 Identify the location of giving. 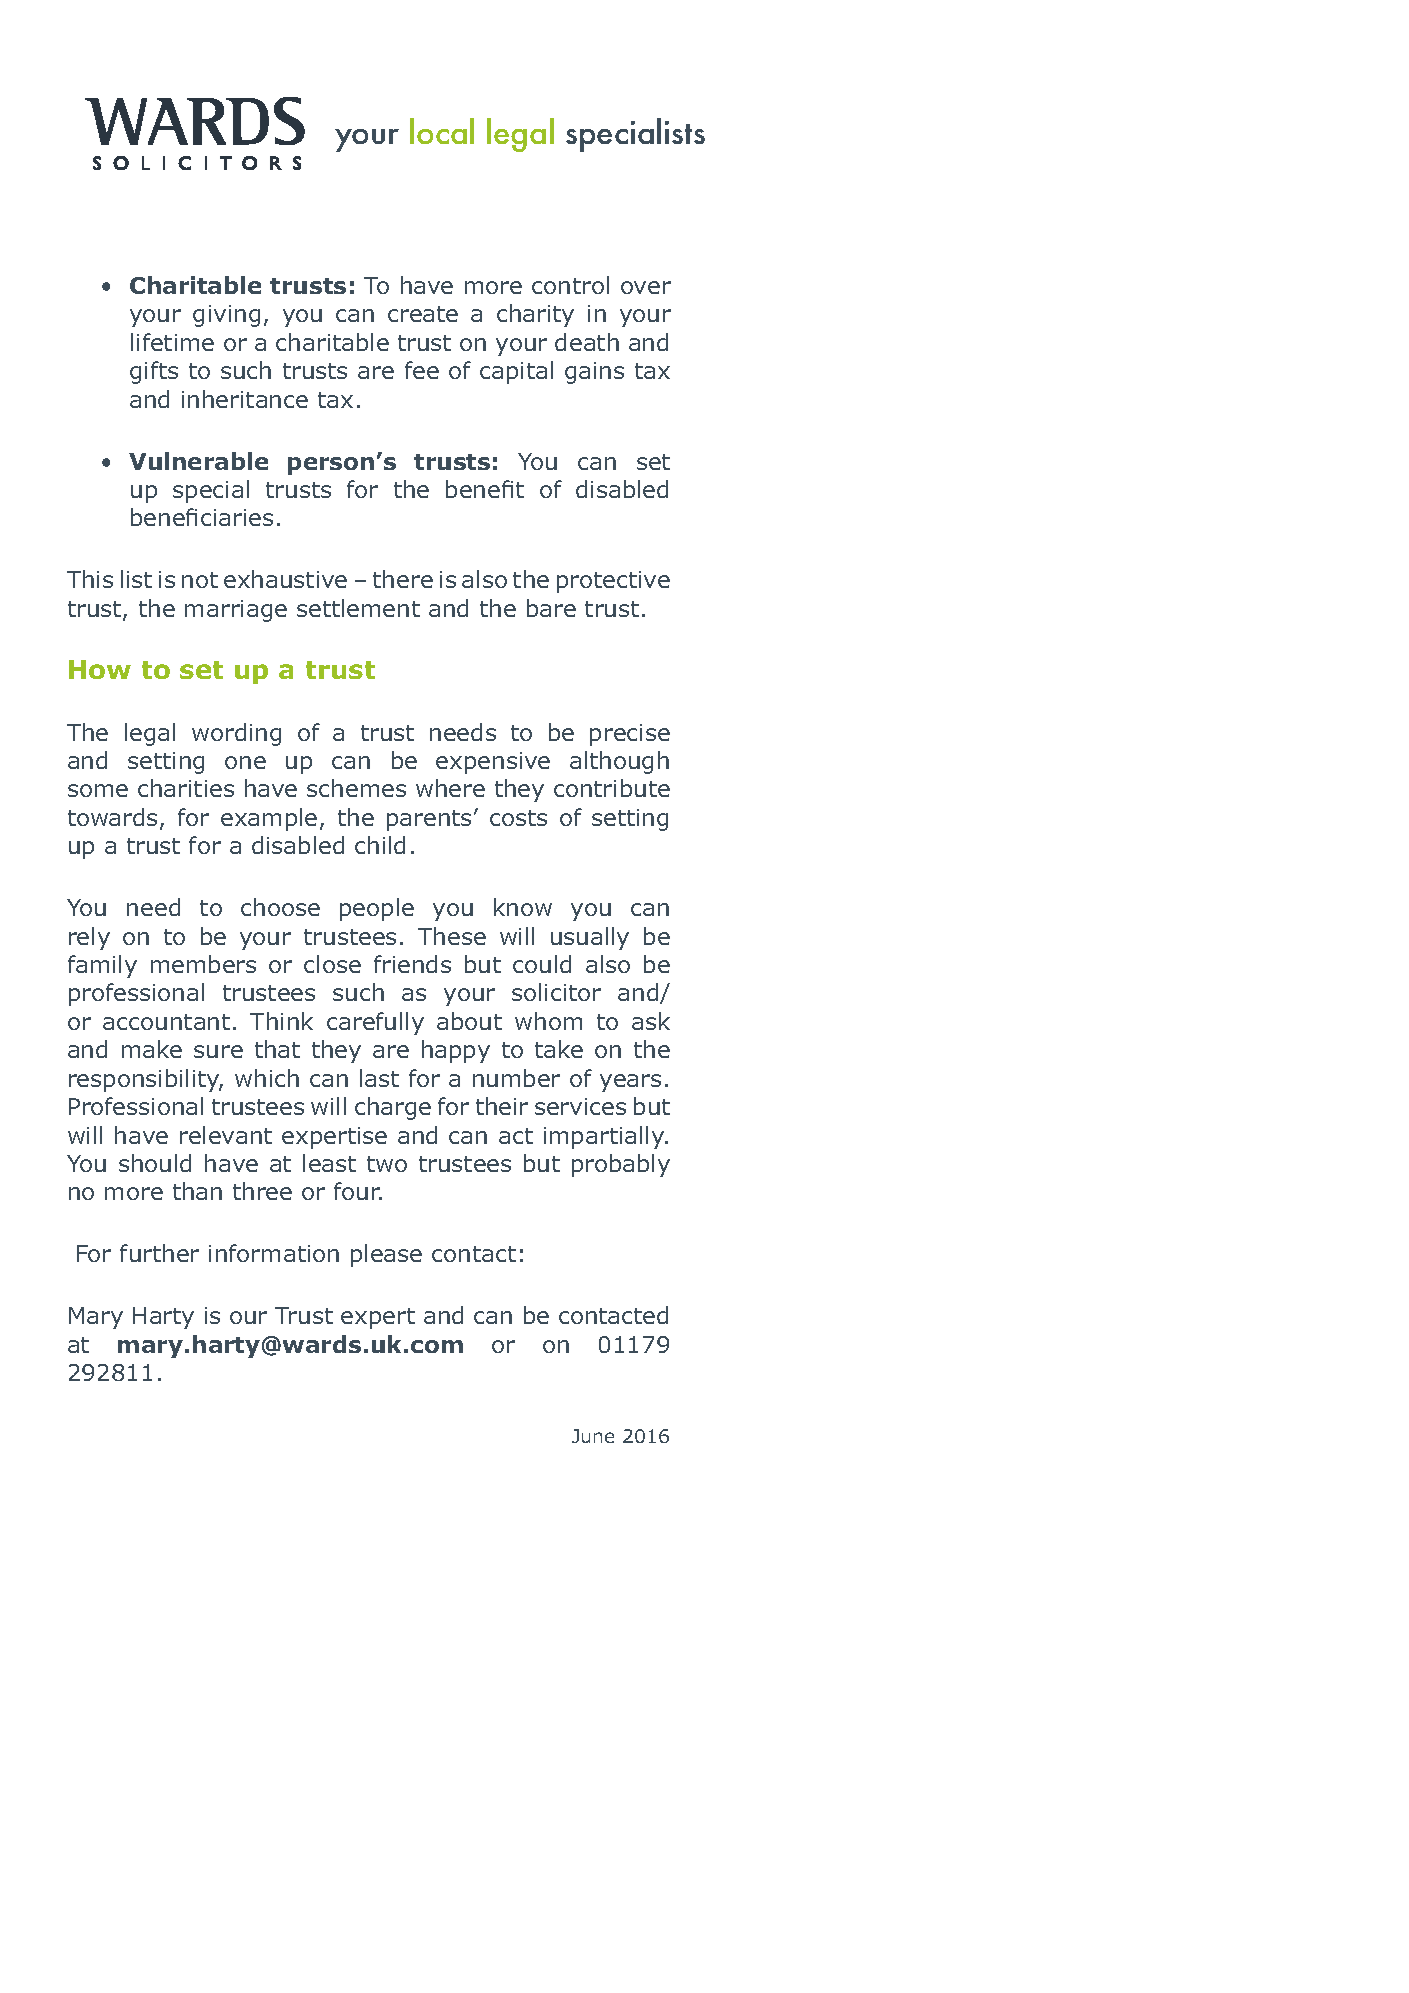
(226, 316).
